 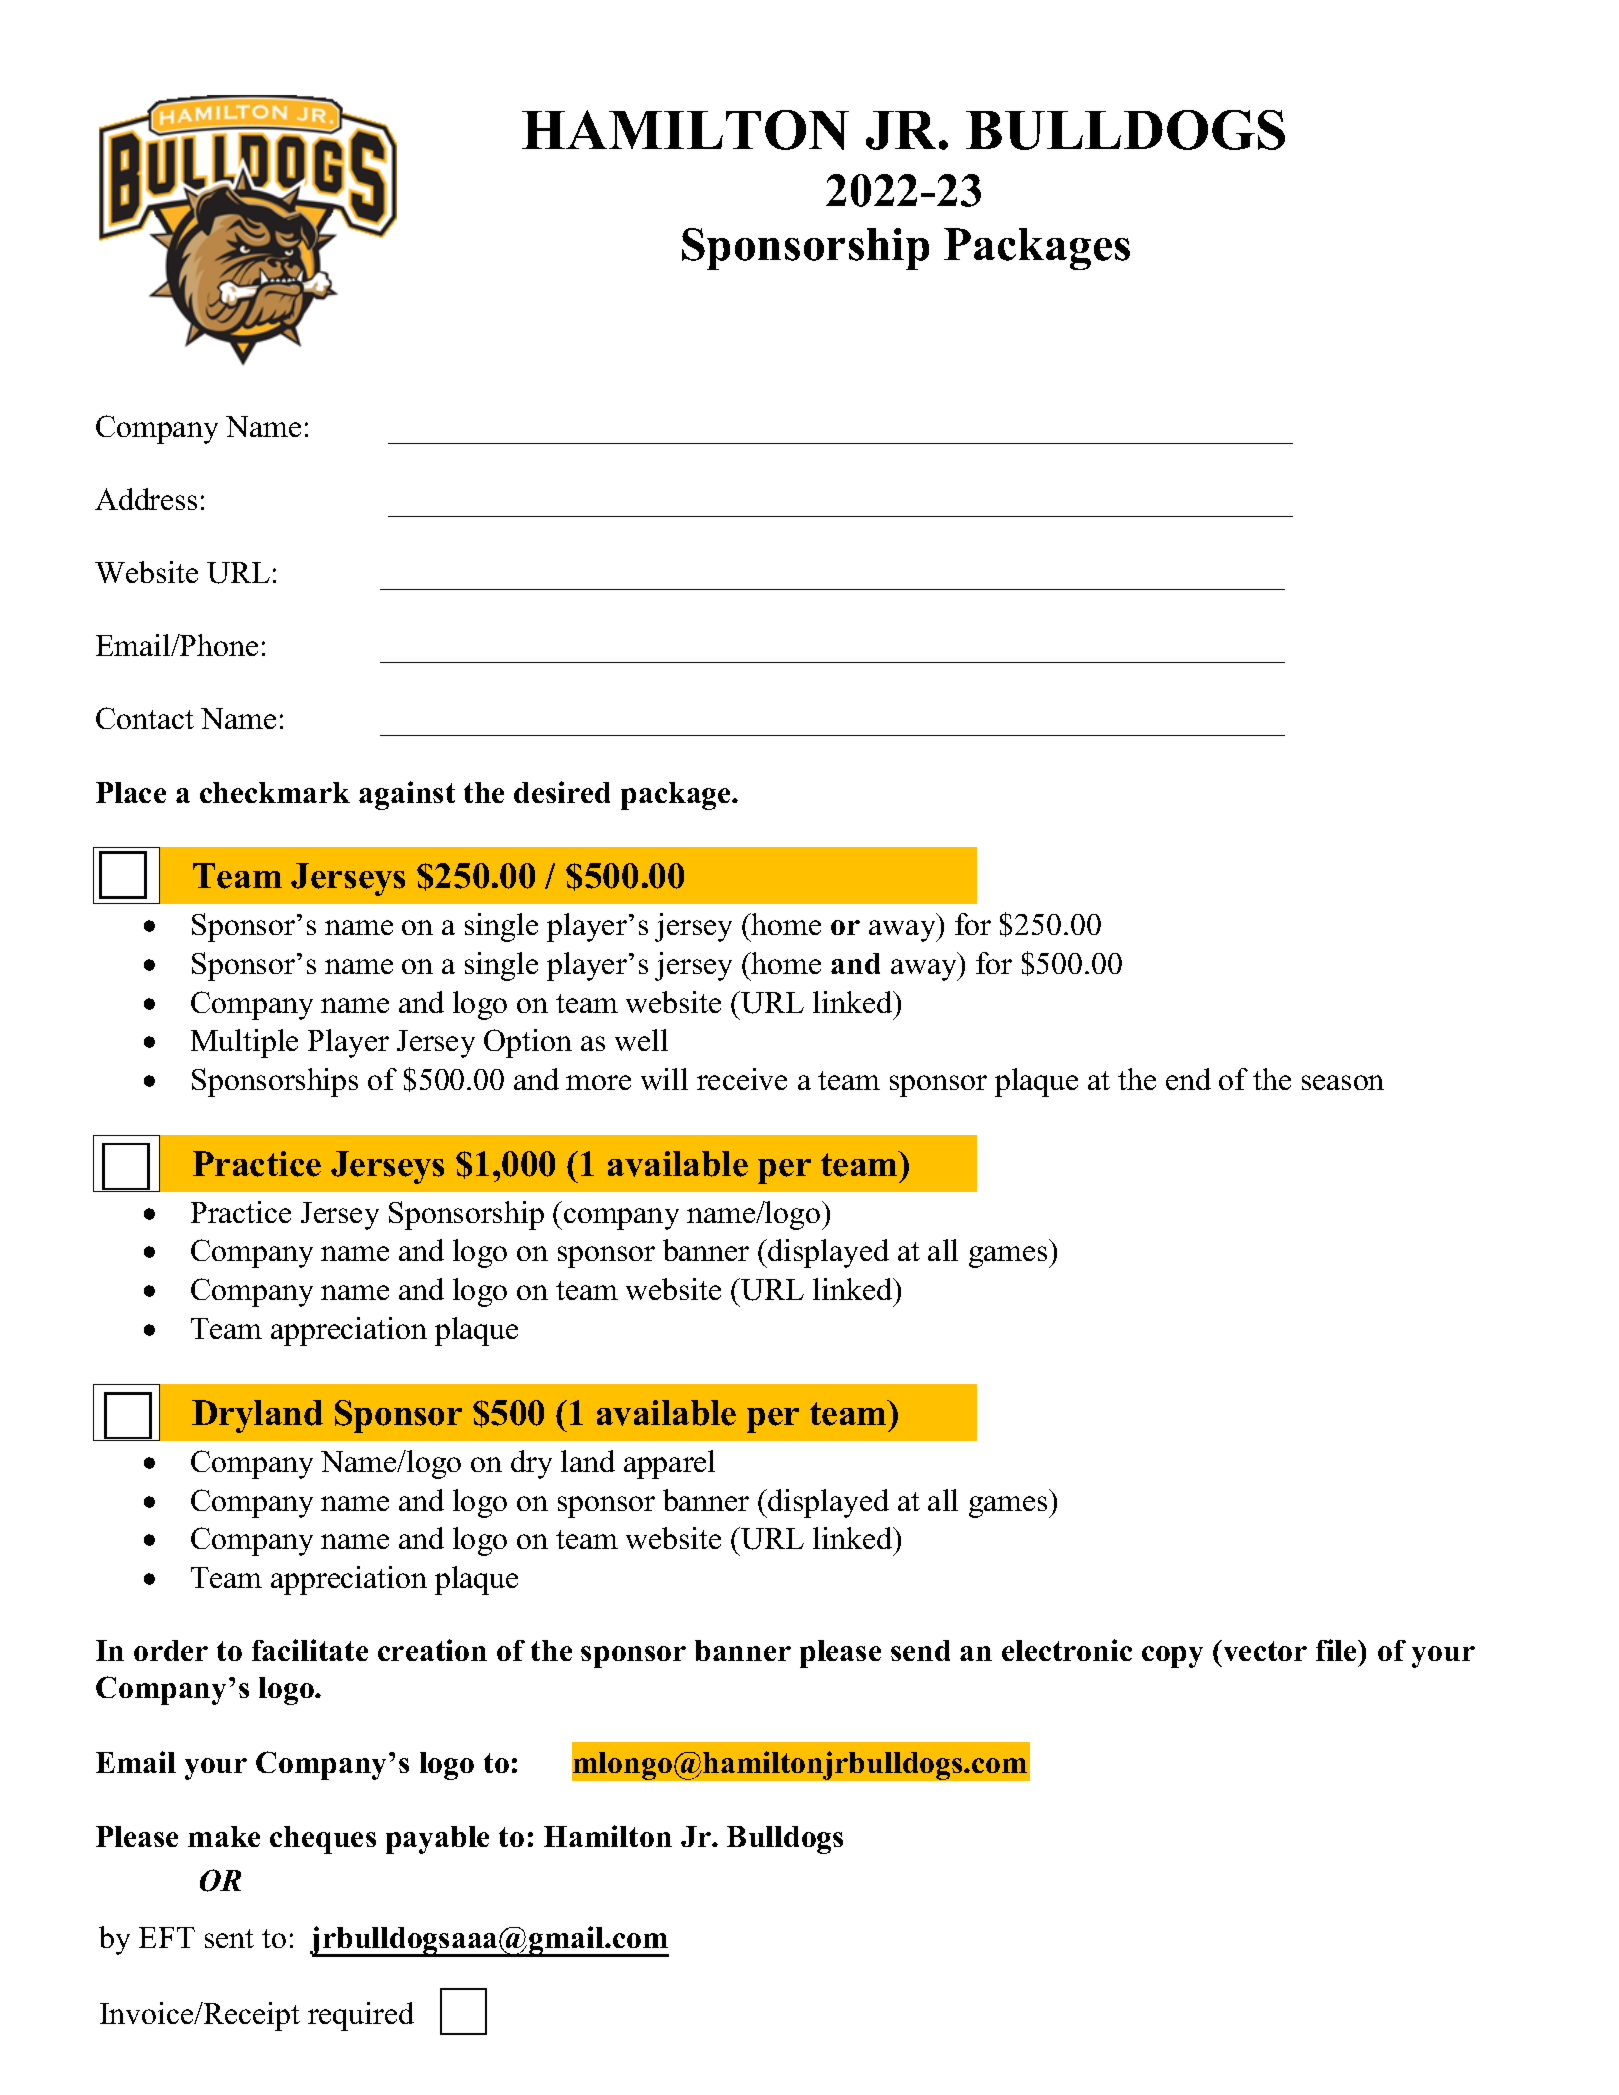 What do you see at coordinates (1343, 1082) in the screenshot?
I see `season` at bounding box center [1343, 1082].
